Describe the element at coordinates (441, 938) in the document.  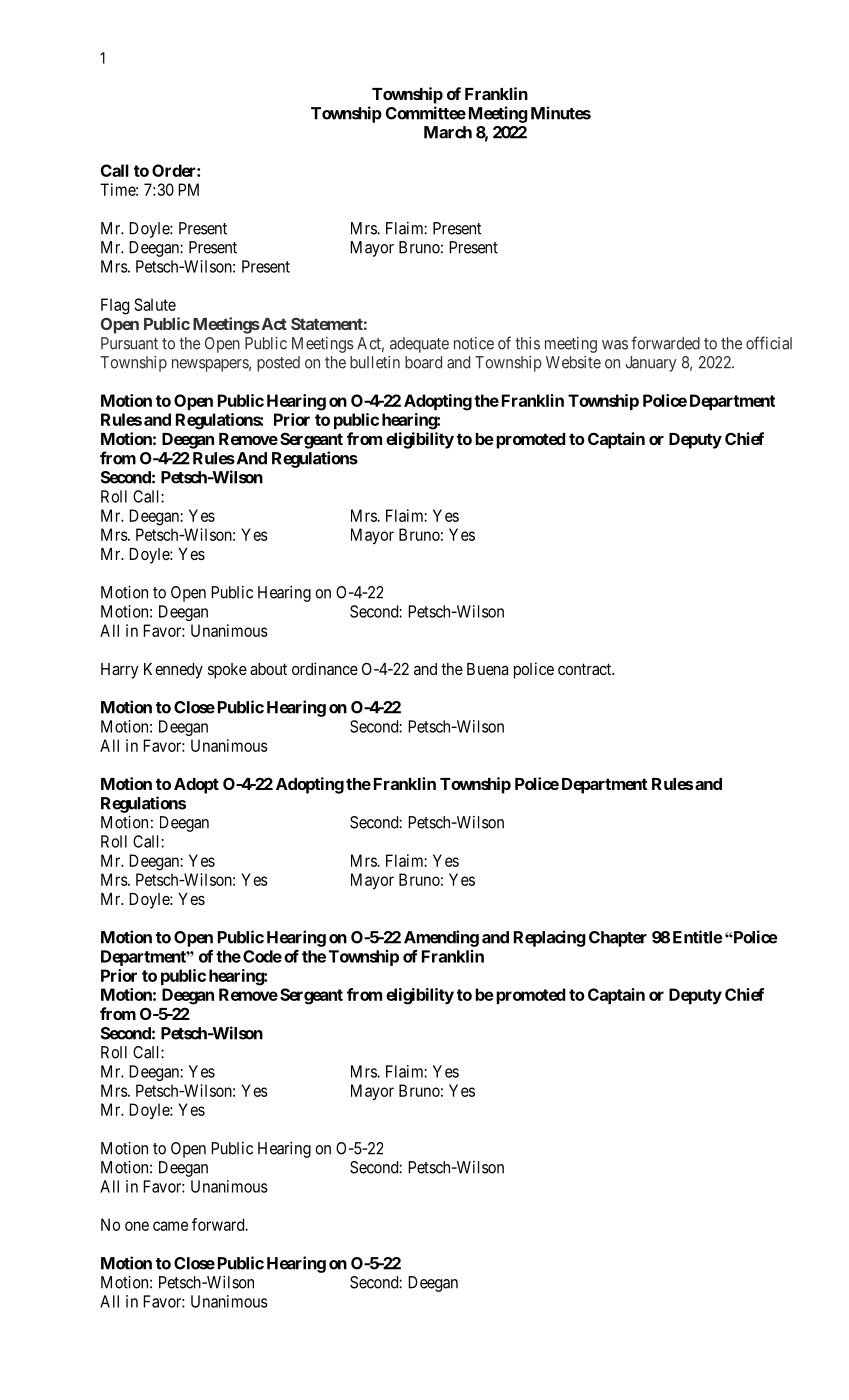
I see `Amending` at that location.
